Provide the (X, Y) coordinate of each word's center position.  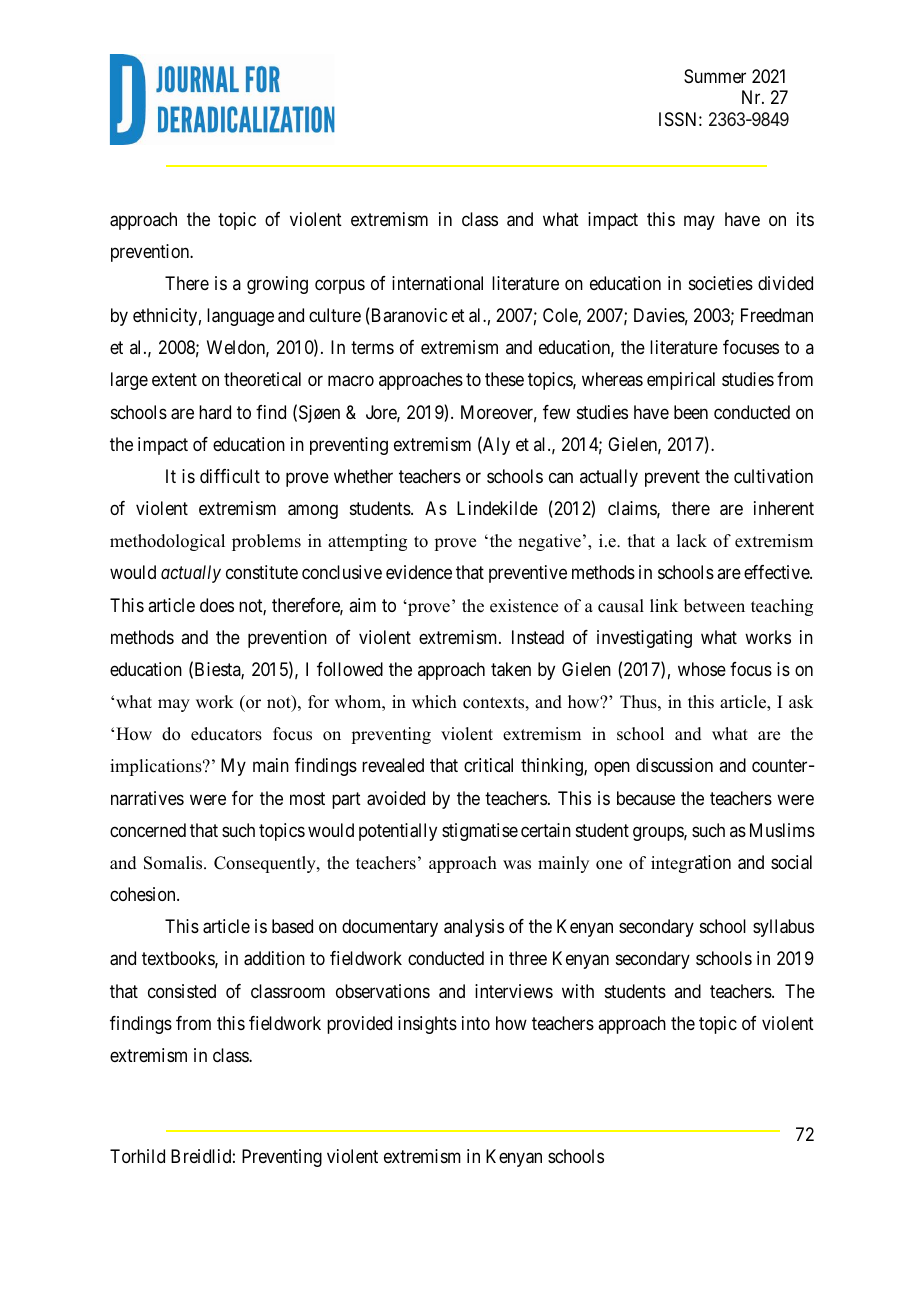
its (805, 219)
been (691, 412)
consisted (182, 991)
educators (226, 734)
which (434, 702)
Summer (715, 76)
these (504, 379)
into (476, 1023)
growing (277, 285)
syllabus (783, 928)
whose (702, 669)
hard (215, 412)
